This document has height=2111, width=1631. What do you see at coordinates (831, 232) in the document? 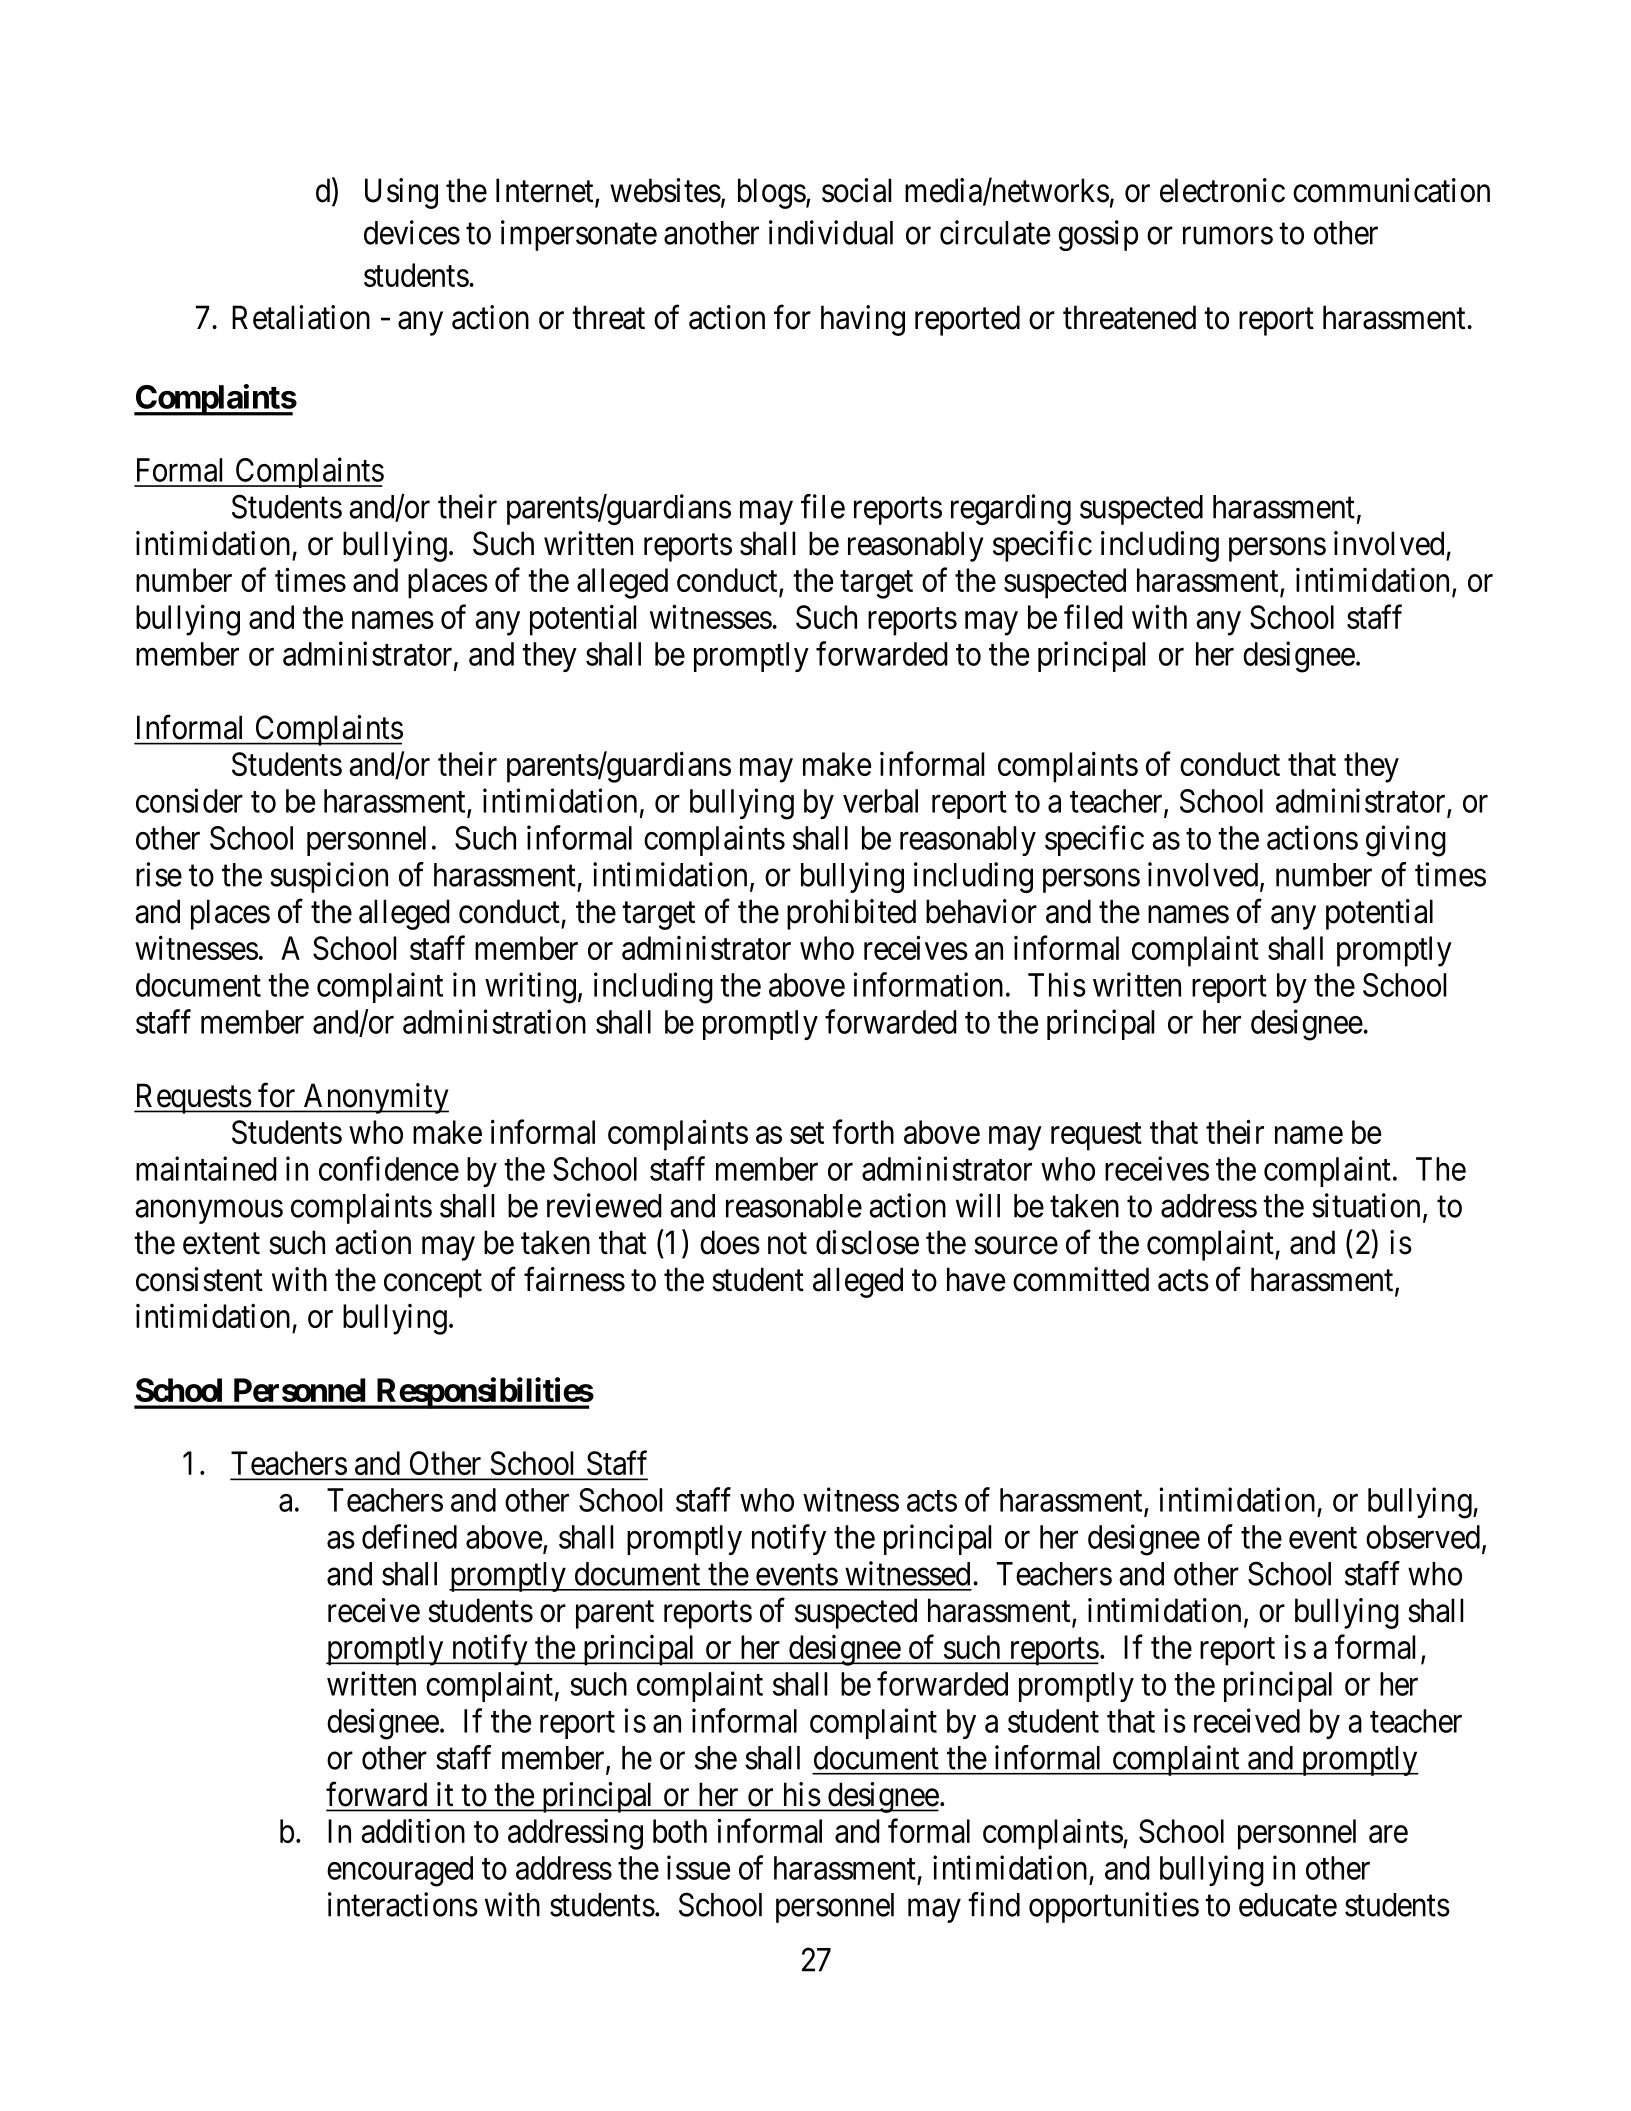
I see `individual` at bounding box center [831, 232].
